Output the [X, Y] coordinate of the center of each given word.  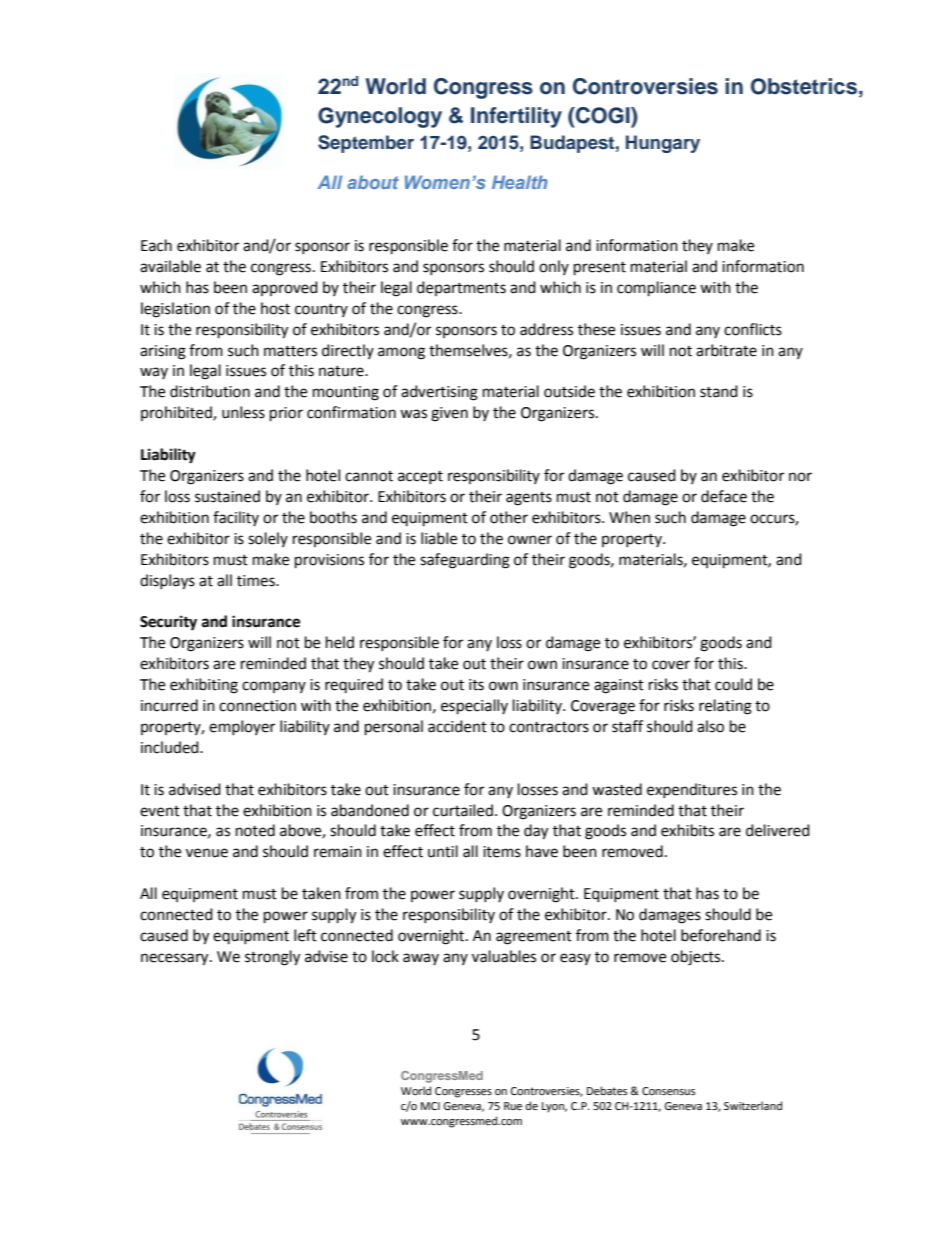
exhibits [687, 830]
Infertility [516, 117]
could [733, 684]
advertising [439, 393]
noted [255, 830]
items [502, 852]
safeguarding [465, 561]
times [257, 581]
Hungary [663, 144]
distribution [210, 391]
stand [719, 391]
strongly [272, 958]
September [366, 144]
